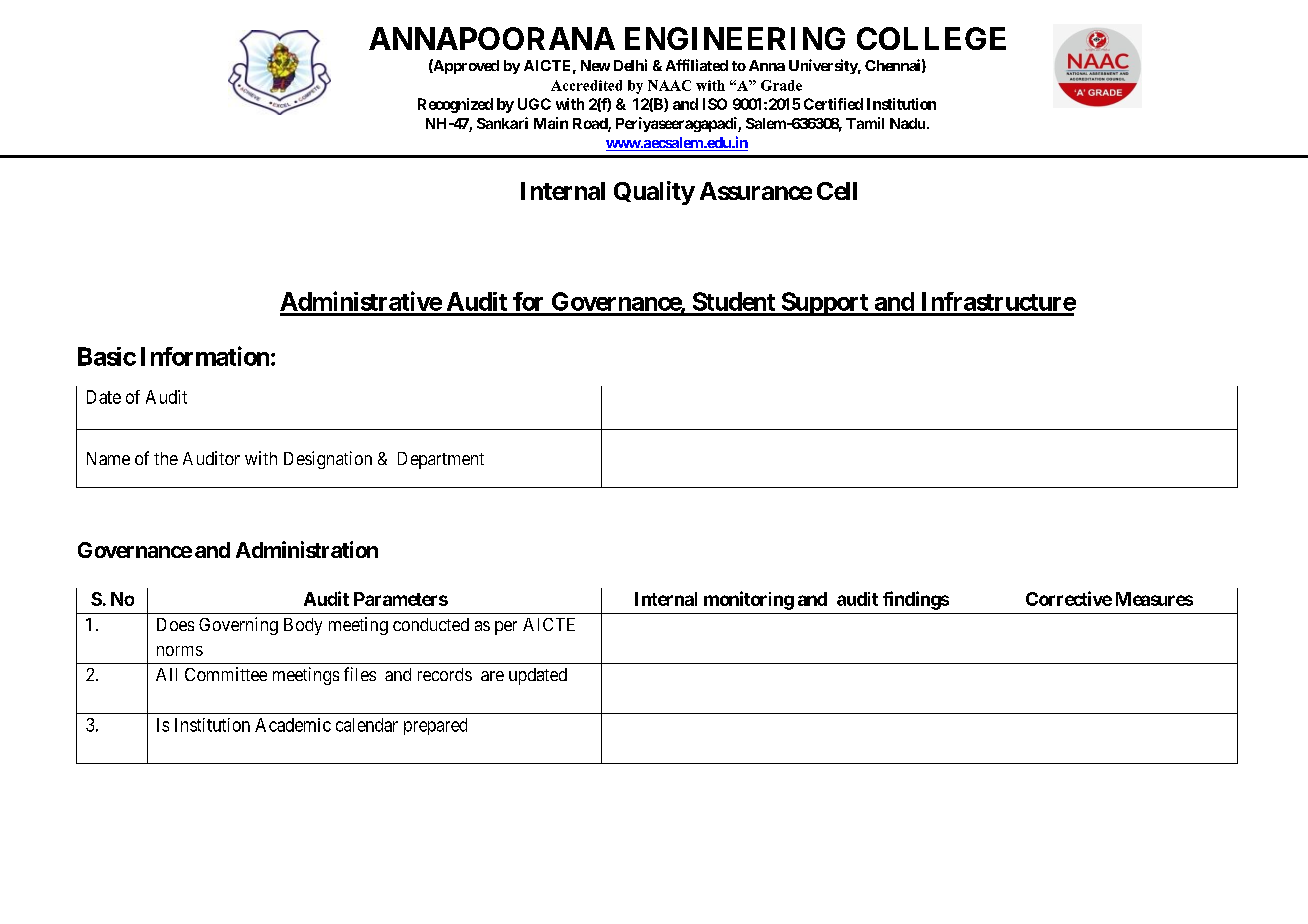 This screenshot has height=924, width=1308. What do you see at coordinates (435, 726) in the screenshot?
I see `prepared` at bounding box center [435, 726].
